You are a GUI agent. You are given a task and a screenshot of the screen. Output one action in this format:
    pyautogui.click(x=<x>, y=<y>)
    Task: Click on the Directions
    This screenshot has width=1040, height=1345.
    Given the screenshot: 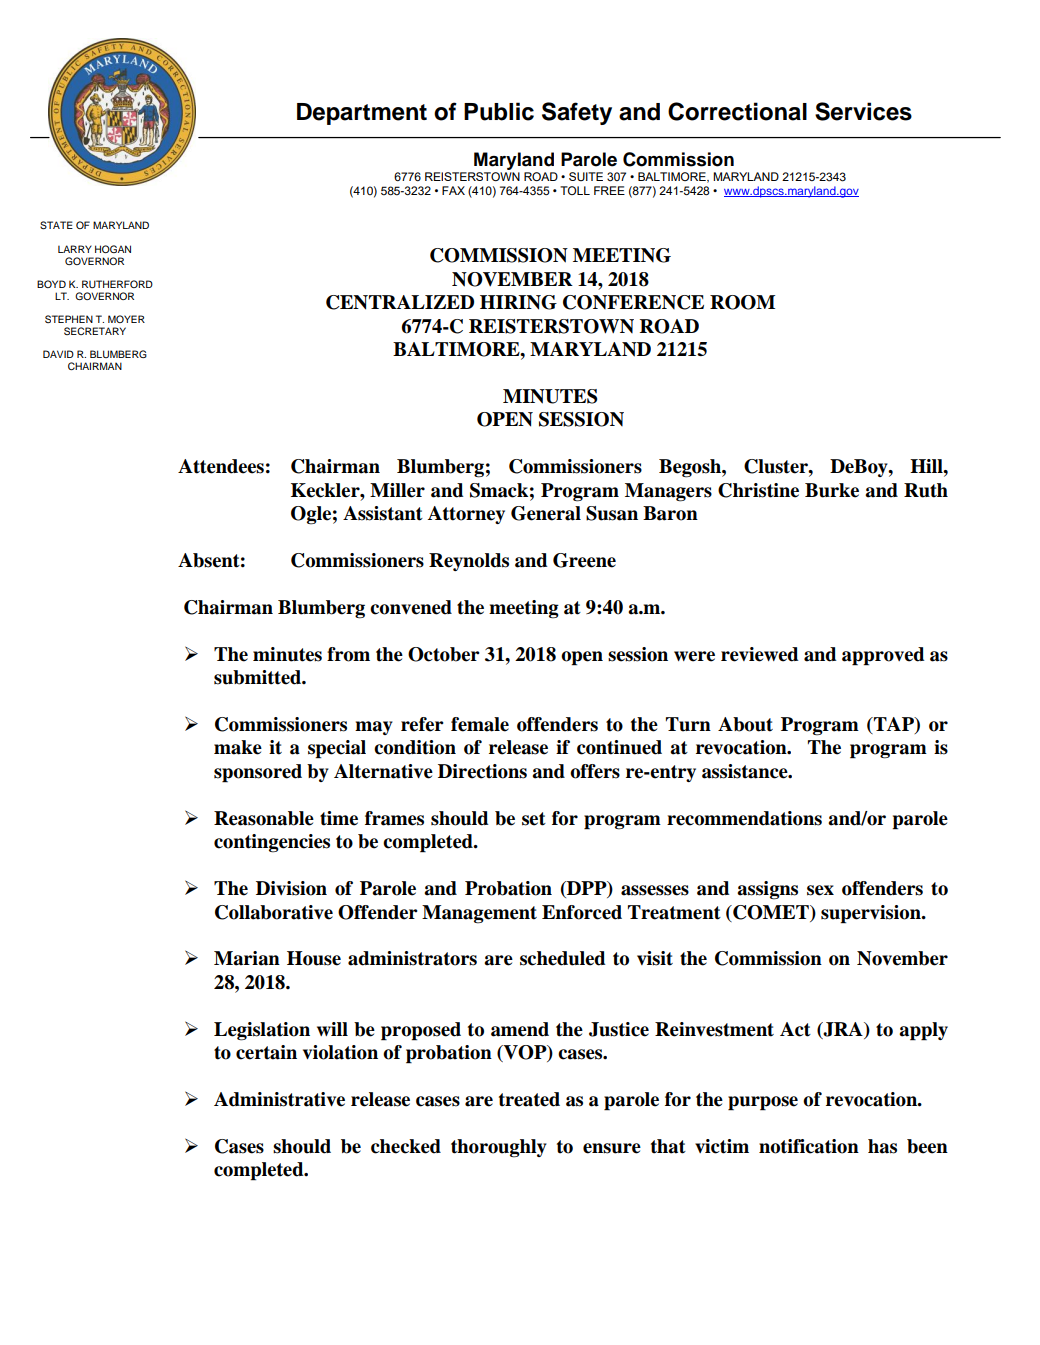 What is the action you would take?
    pyautogui.click(x=482, y=771)
